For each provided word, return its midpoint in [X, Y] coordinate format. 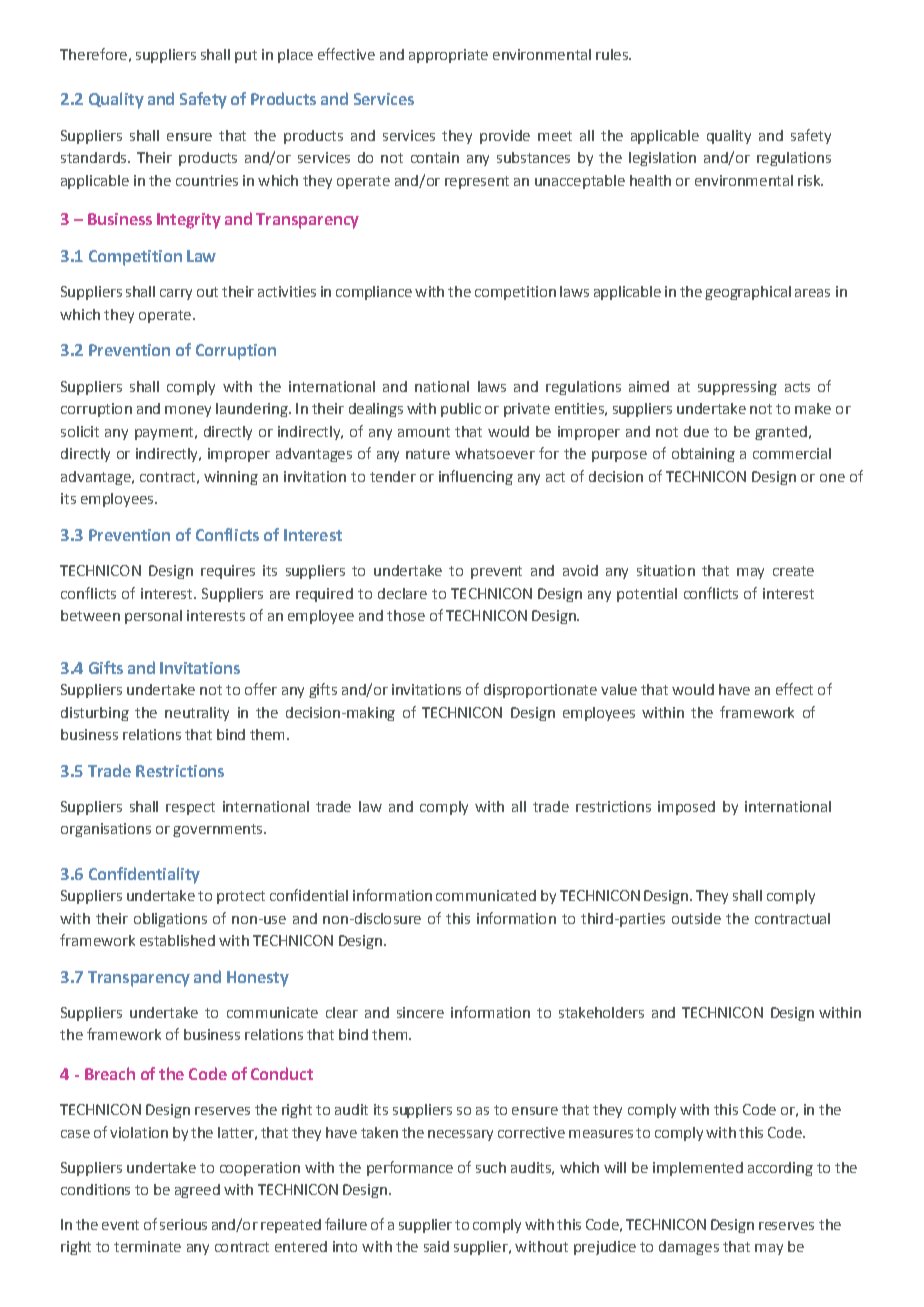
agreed [197, 1191]
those [406, 615]
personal [153, 617]
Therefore [93, 54]
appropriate [448, 56]
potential [647, 595]
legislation [662, 159]
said [436, 1246]
